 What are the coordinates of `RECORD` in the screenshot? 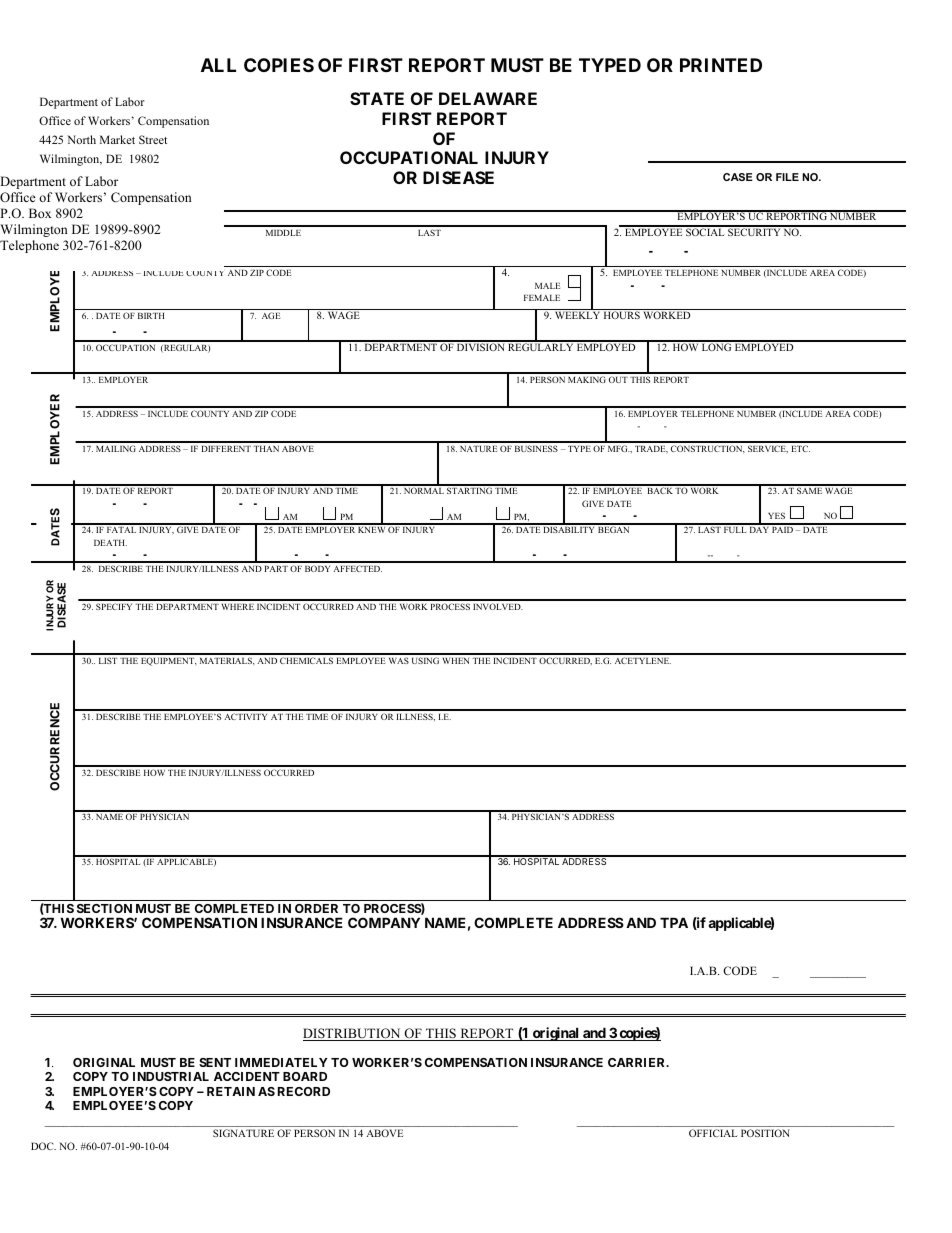 It's located at (304, 1091).
